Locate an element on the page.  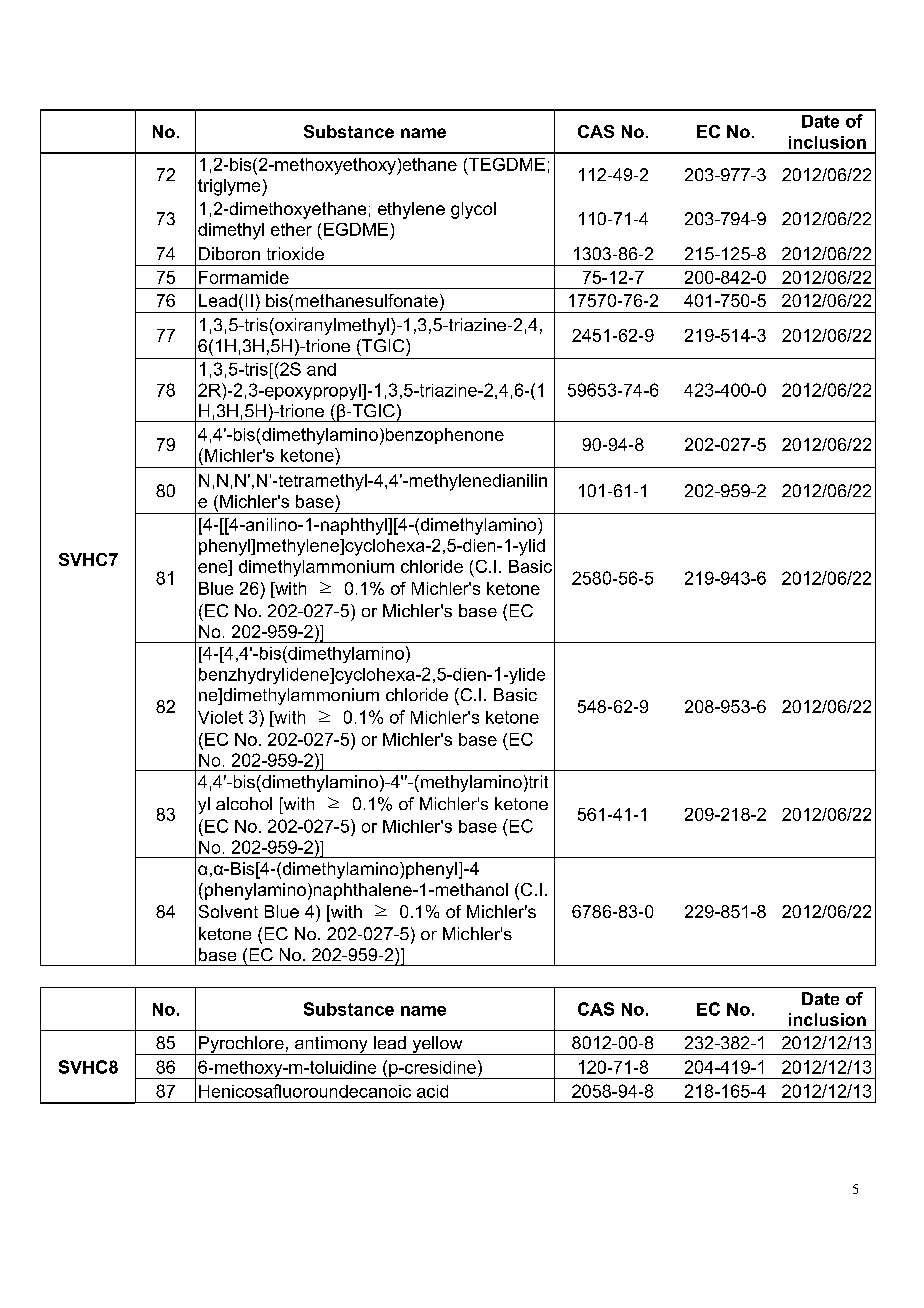
and is located at coordinates (321, 369).
